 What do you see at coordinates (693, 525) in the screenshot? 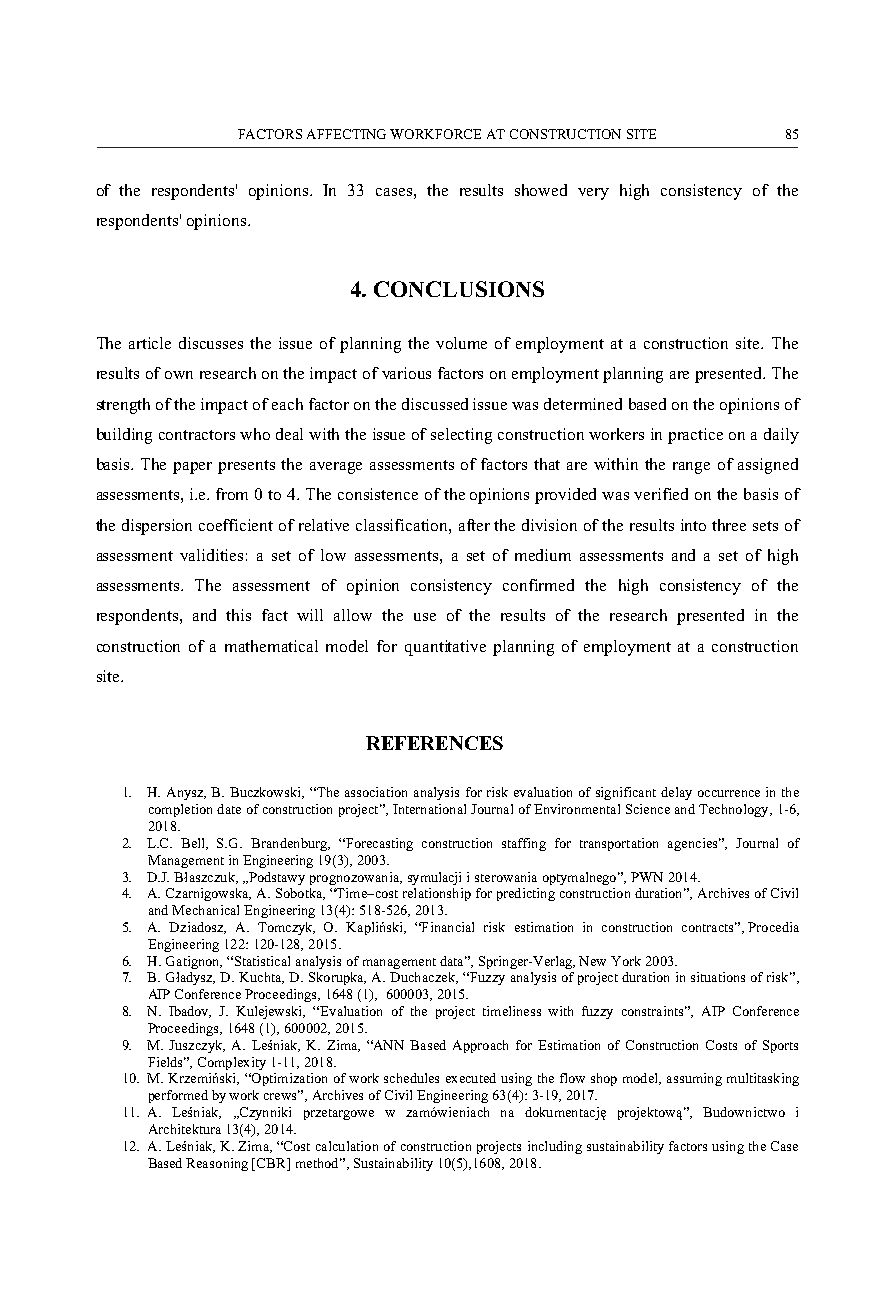
I see `into` at bounding box center [693, 525].
